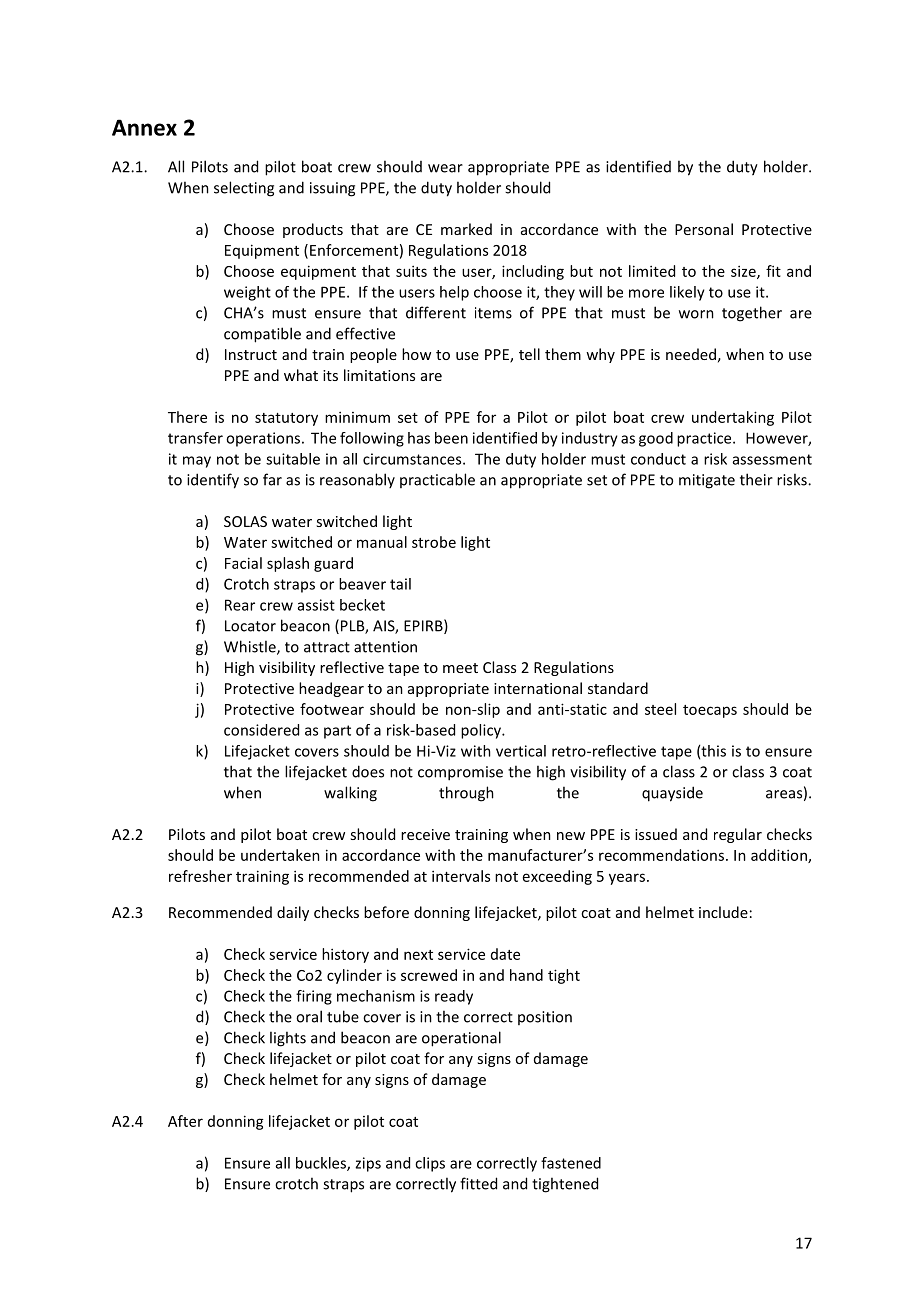 Image resolution: width=924 pixels, height=1308 pixels. Describe the element at coordinates (738, 835) in the screenshot. I see `regular` at that location.
